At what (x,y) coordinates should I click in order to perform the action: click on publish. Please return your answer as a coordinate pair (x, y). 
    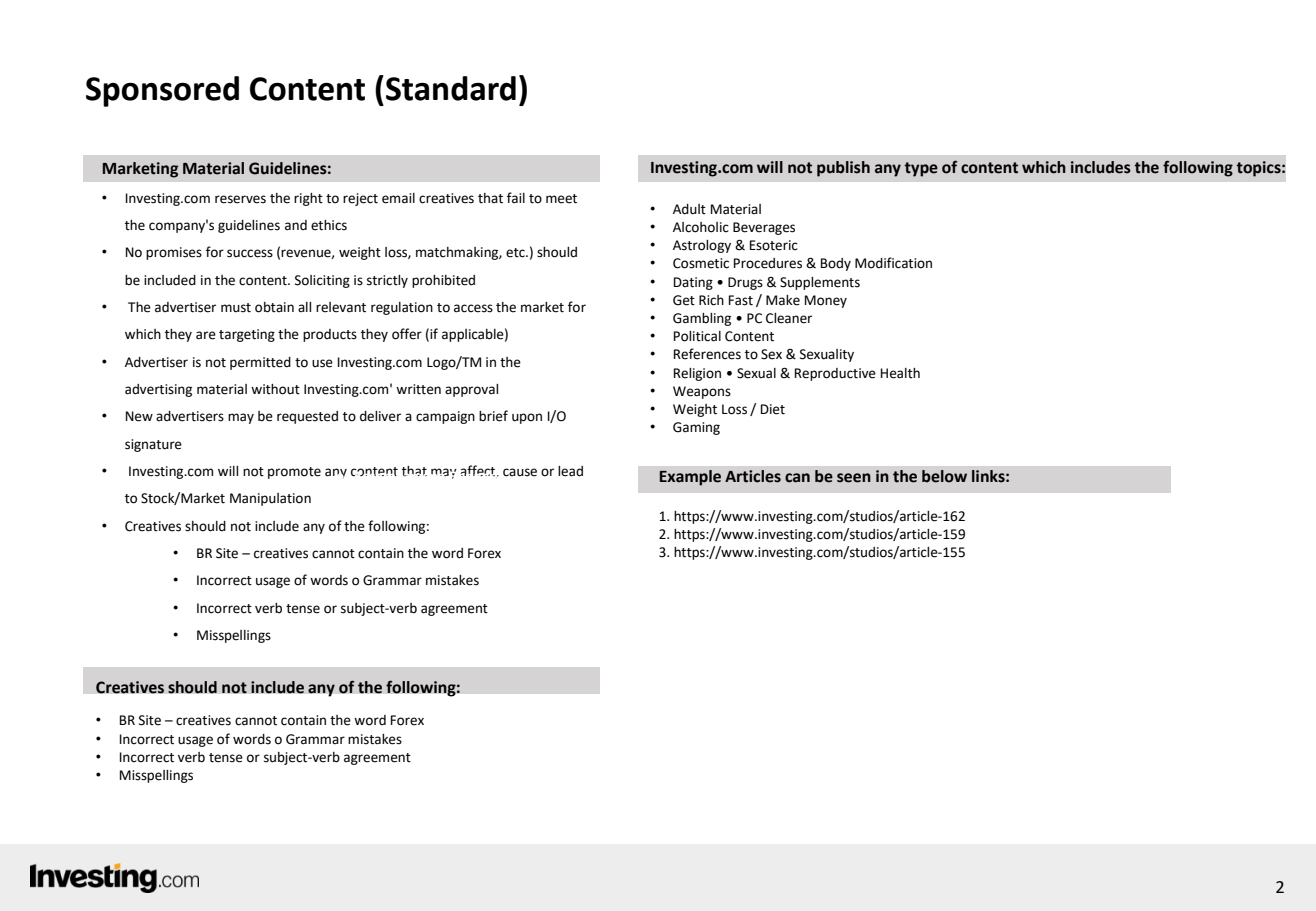
    Looking at the image, I should click on (843, 169).
